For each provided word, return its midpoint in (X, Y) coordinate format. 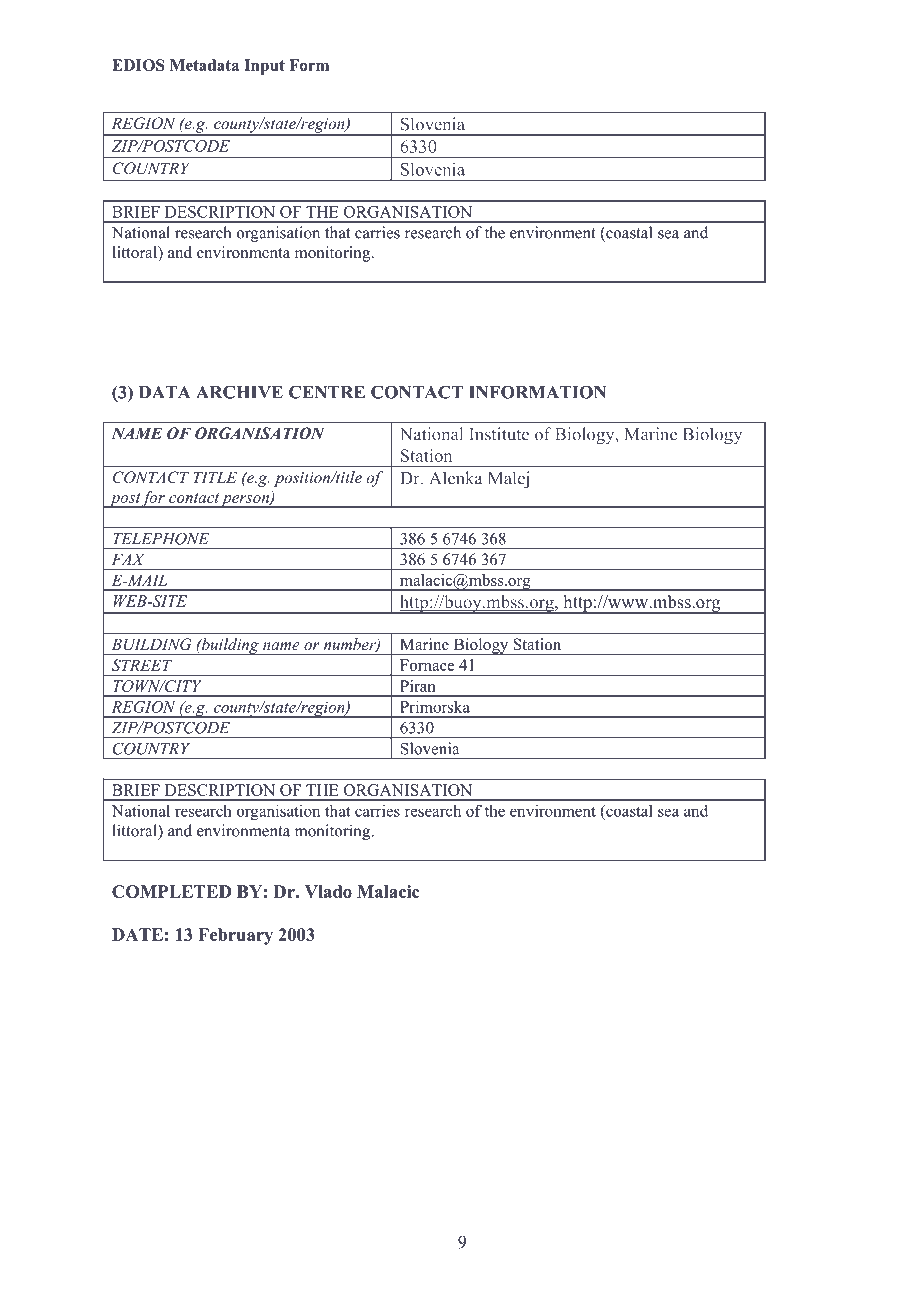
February (235, 936)
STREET (142, 665)
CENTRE (327, 392)
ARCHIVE (239, 392)
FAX (128, 559)
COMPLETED (171, 891)
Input (264, 67)
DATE (137, 934)
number (351, 645)
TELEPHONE (161, 539)
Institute (499, 434)
